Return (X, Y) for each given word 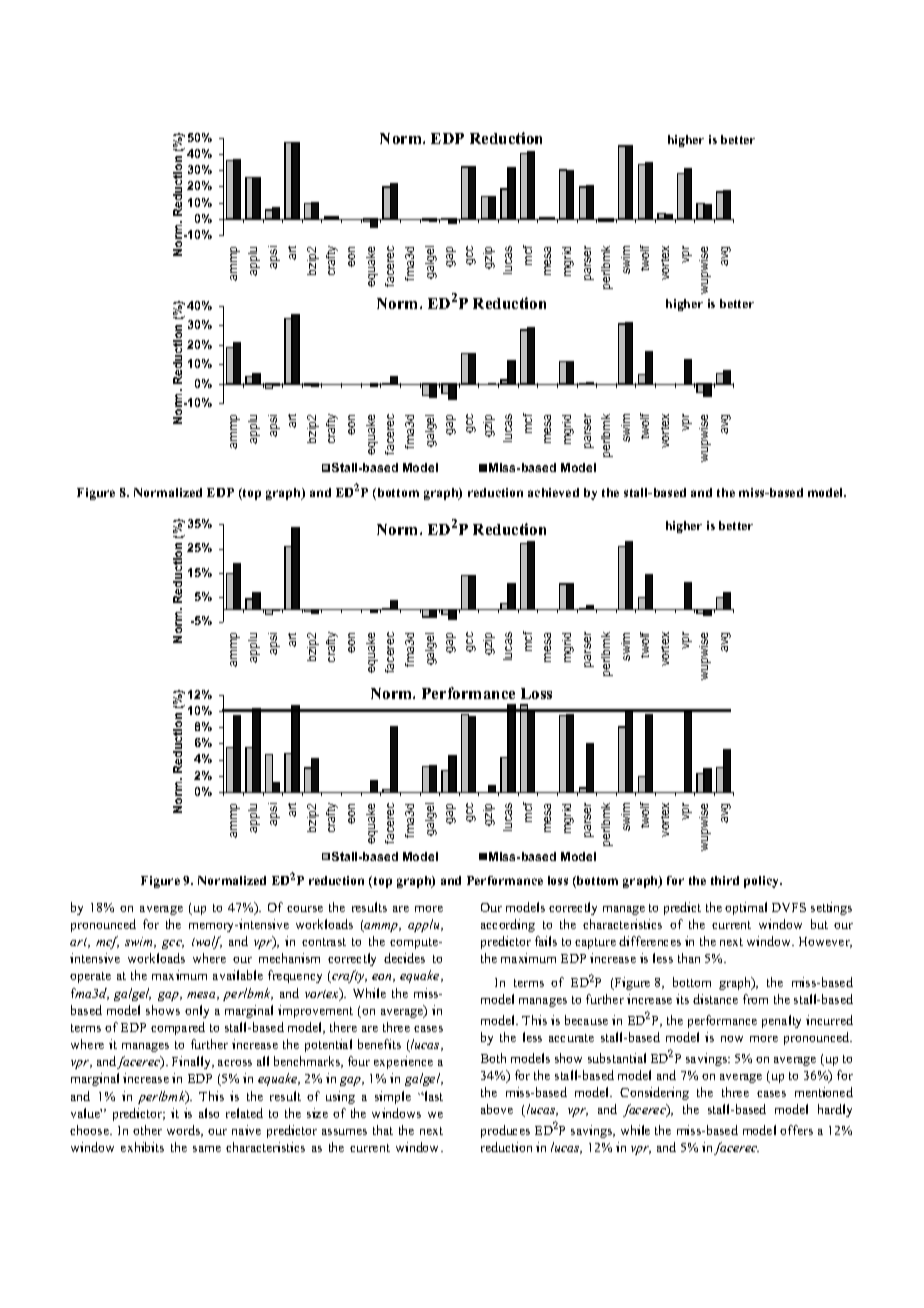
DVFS (789, 907)
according (508, 925)
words (185, 1131)
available (238, 975)
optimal (746, 908)
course (305, 909)
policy (763, 882)
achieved (553, 492)
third (725, 880)
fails (546, 941)
